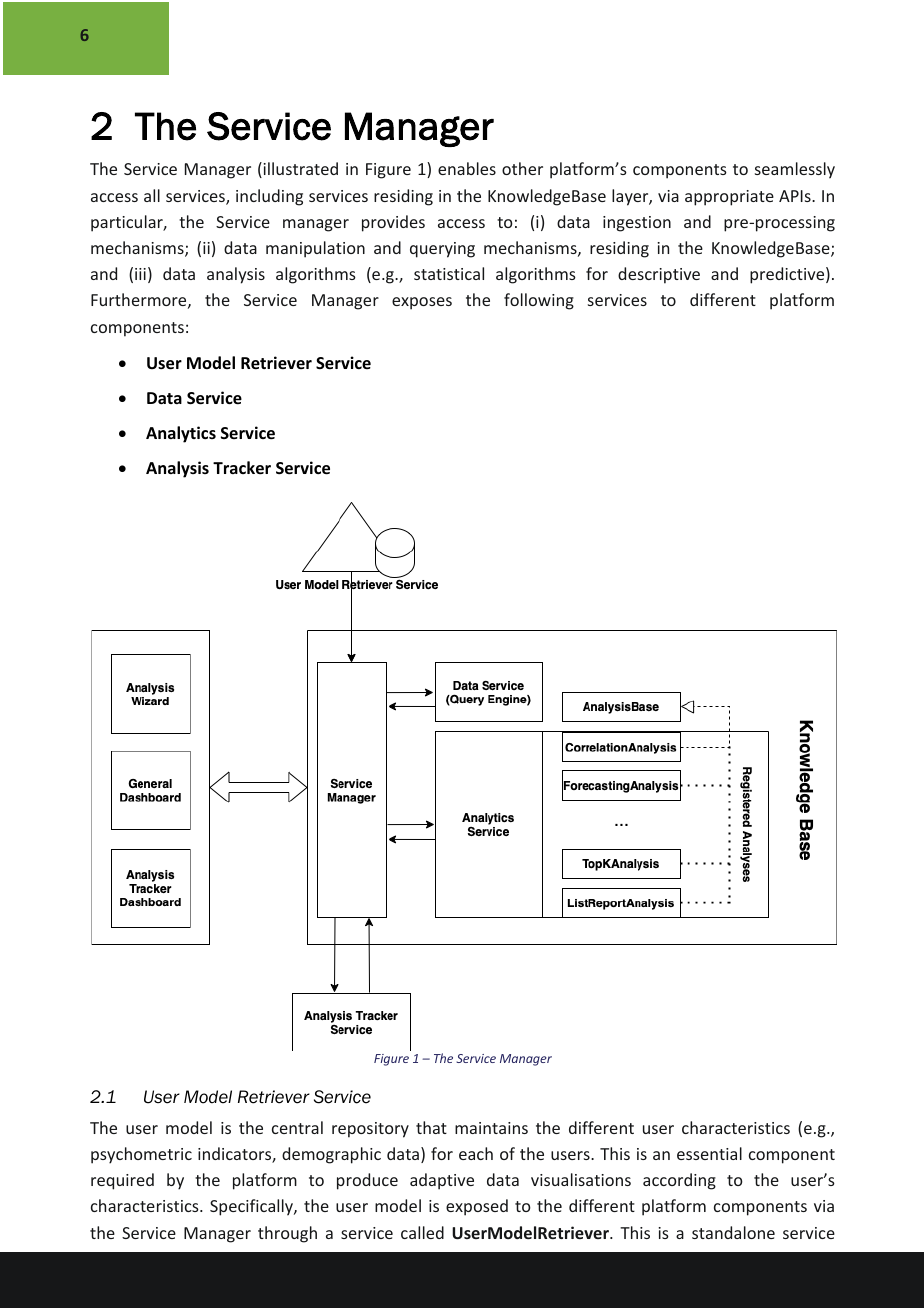  I want to click on Analytics, so click(181, 434).
